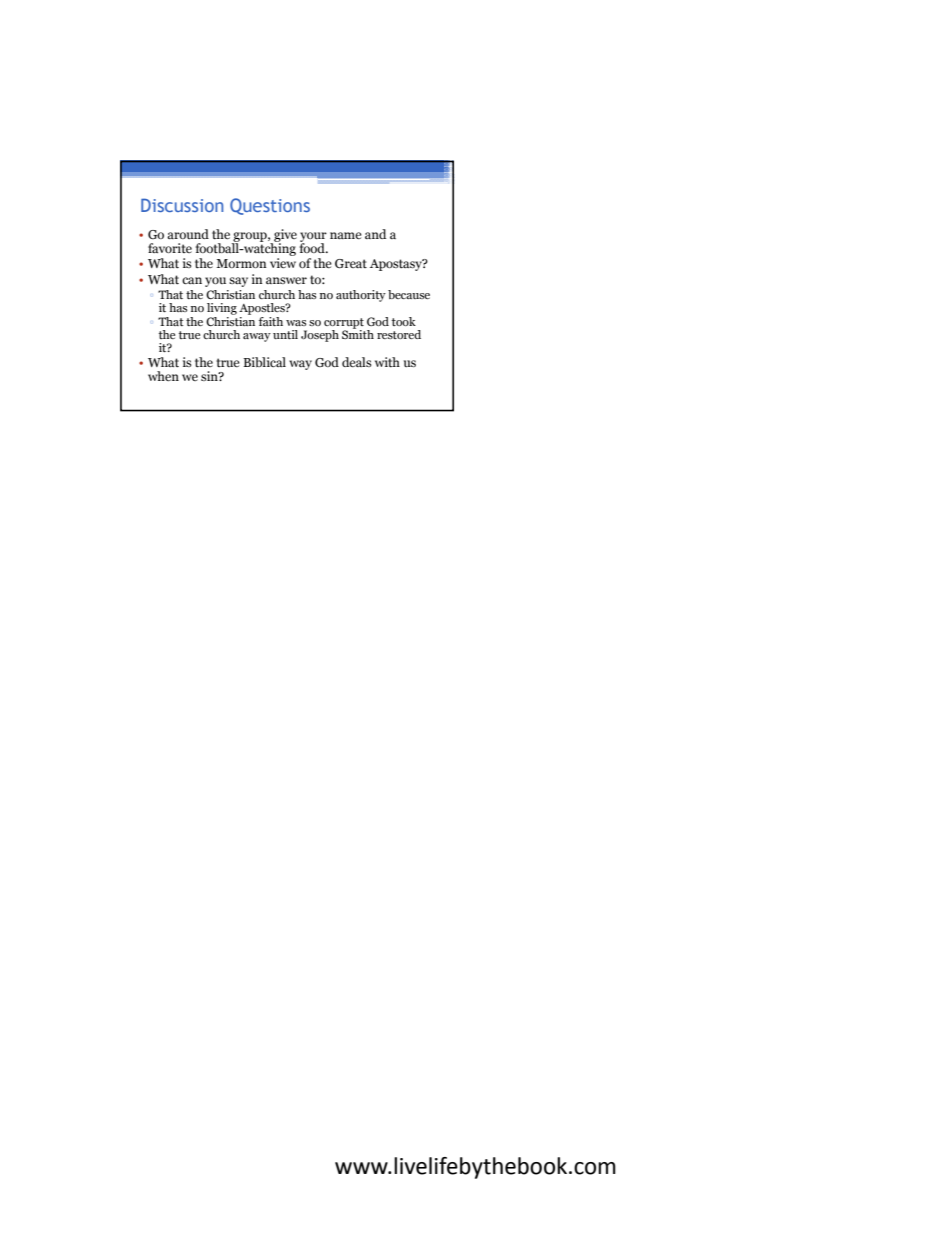  Describe the element at coordinates (284, 236) in the screenshot. I see `give` at that location.
